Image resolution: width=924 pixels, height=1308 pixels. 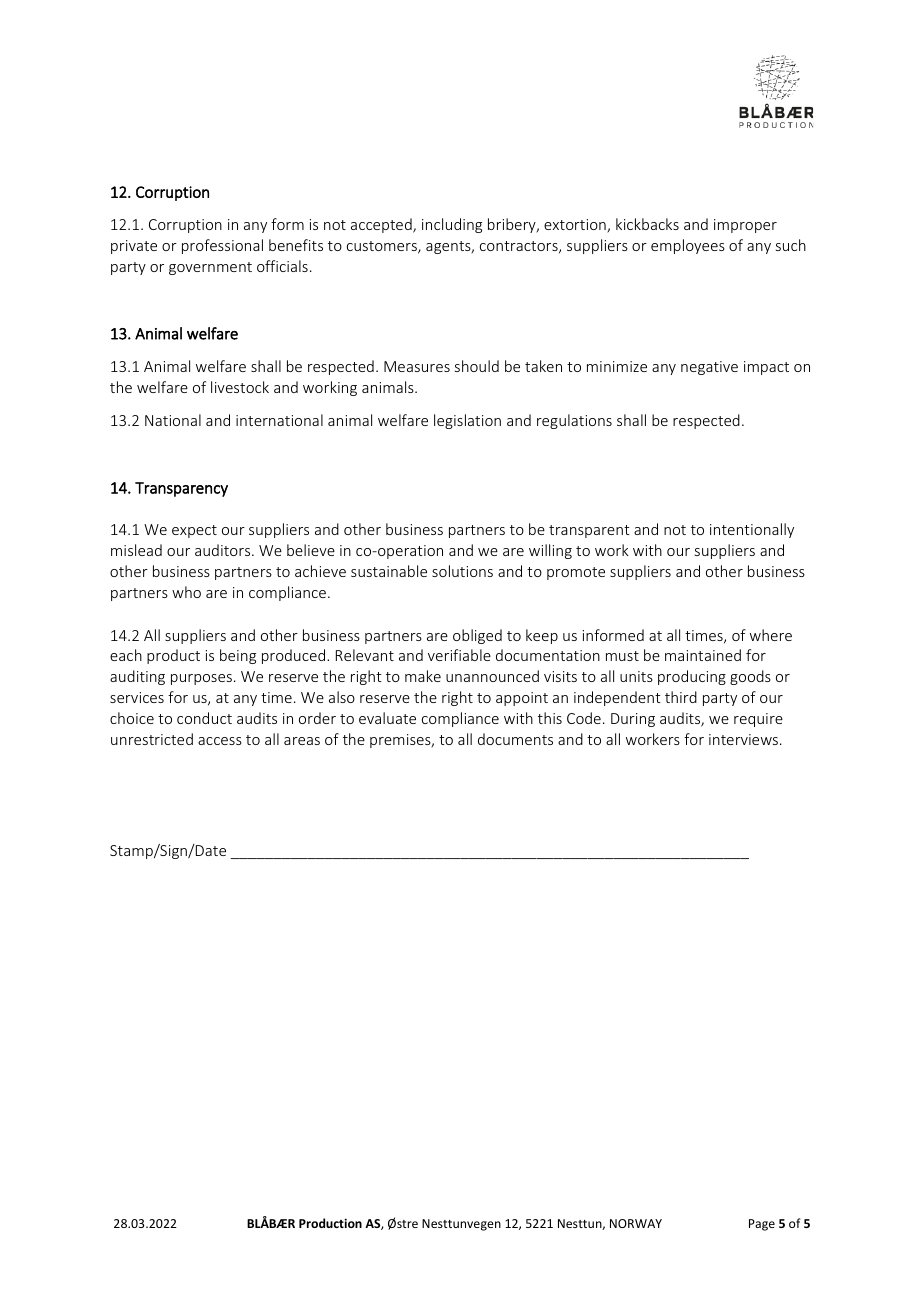 I want to click on interviews, so click(x=745, y=739).
